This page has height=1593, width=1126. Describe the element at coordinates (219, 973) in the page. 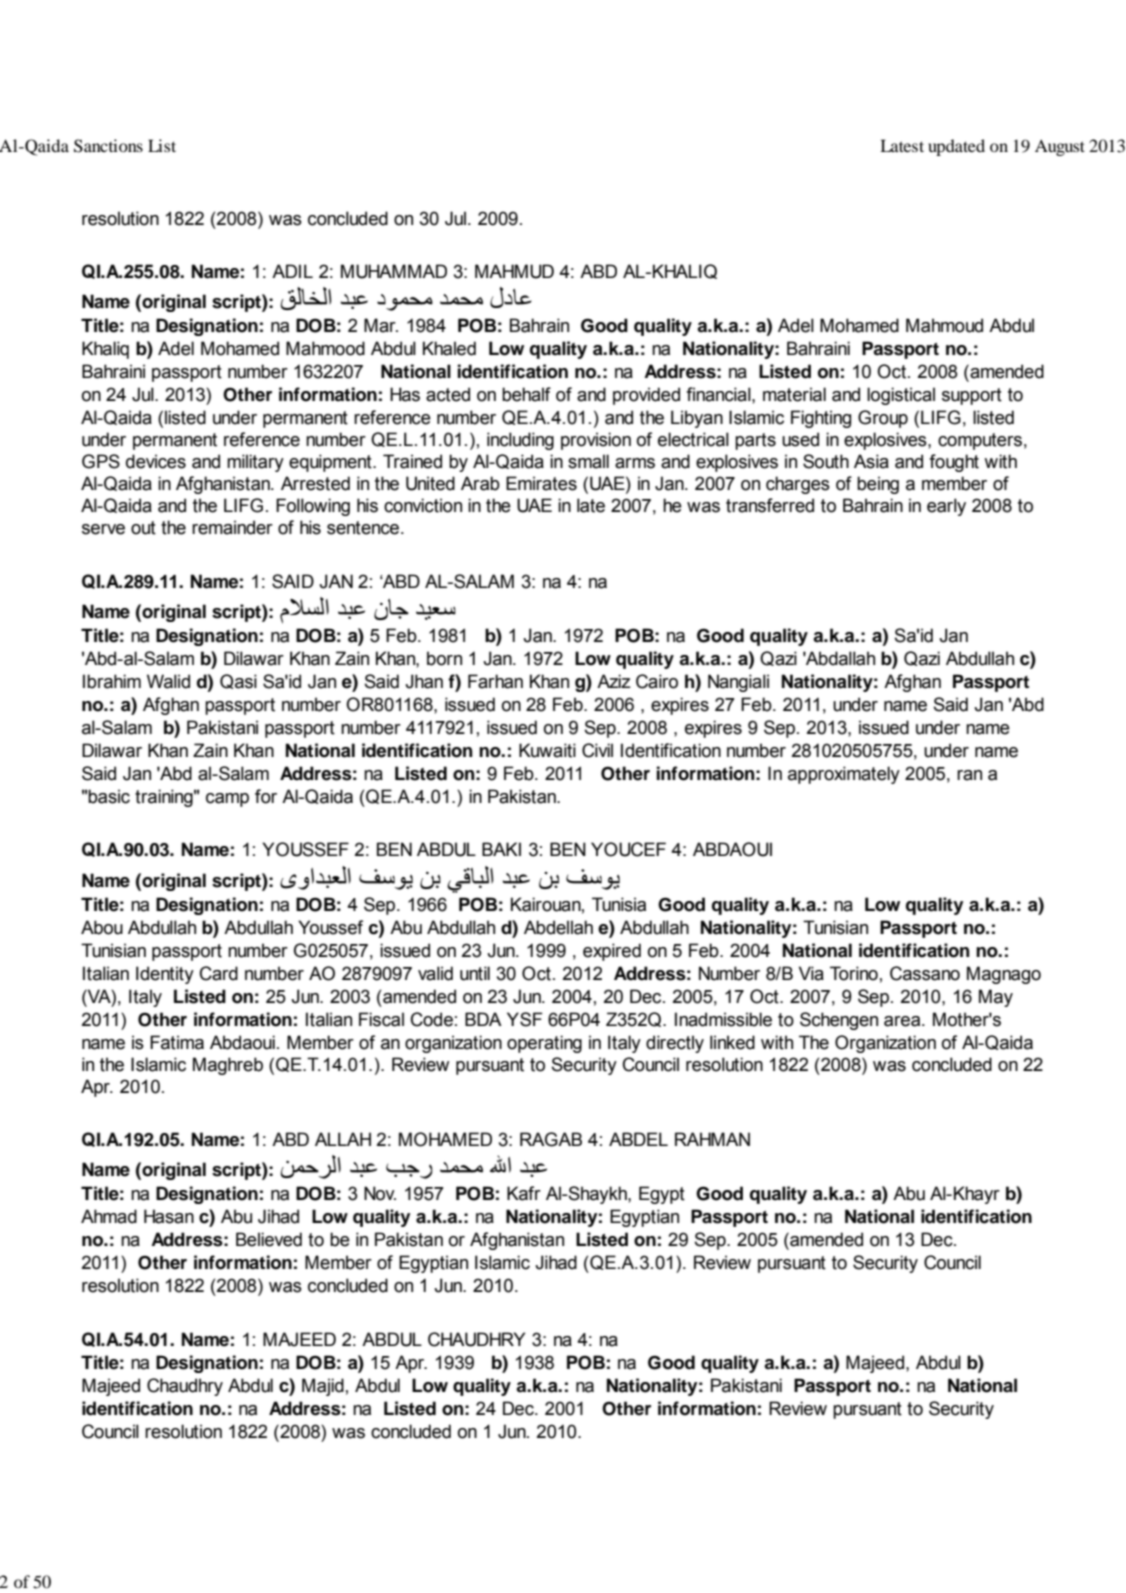

I see `Card` at that location.
